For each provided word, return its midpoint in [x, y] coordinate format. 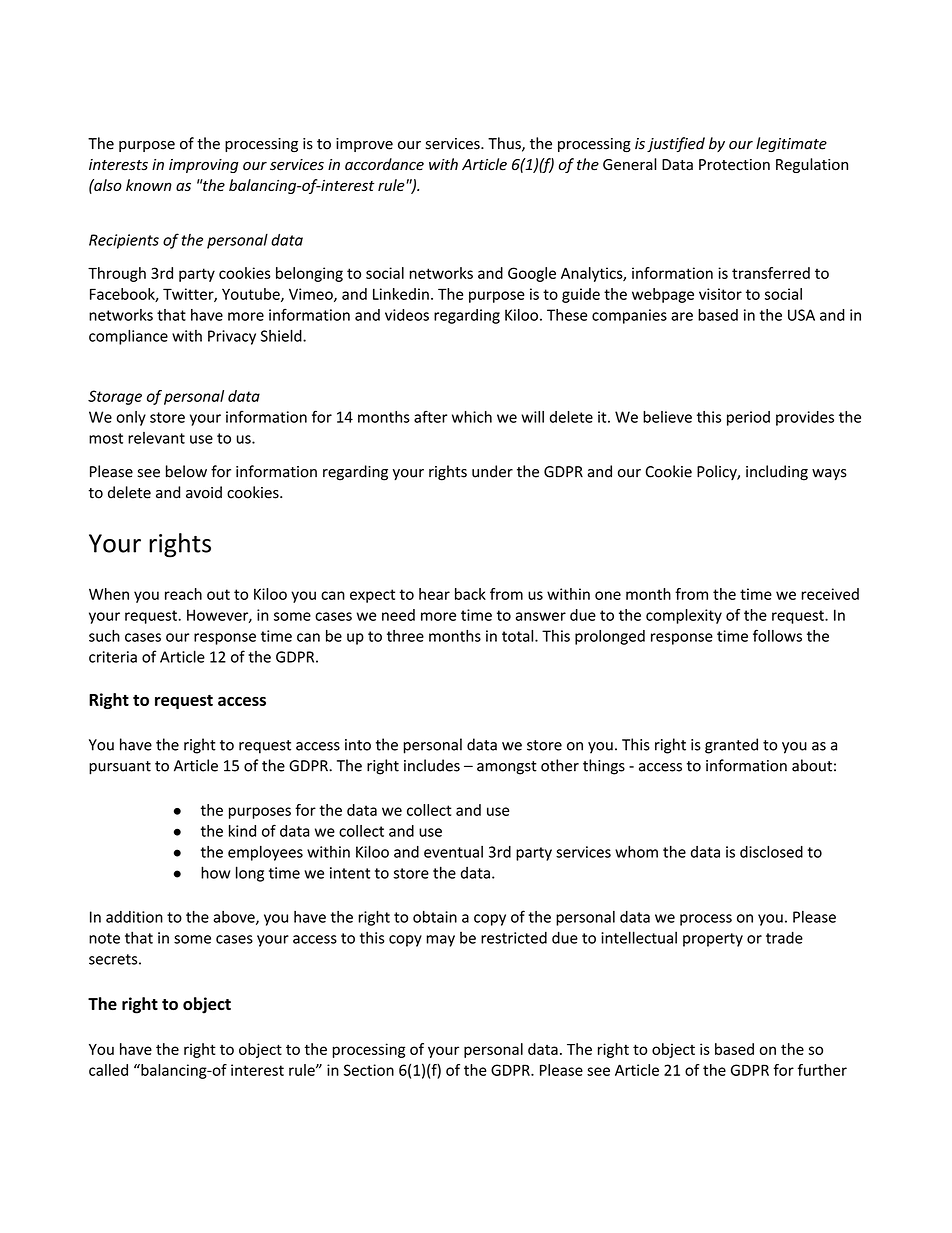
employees [265, 853]
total [519, 636]
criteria [113, 657]
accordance [384, 164]
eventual [453, 852]
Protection [734, 165]
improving [204, 166]
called [108, 1070]
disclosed [771, 851]
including [777, 473]
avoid [204, 492]
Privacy [232, 337]
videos [407, 315]
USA [801, 315]
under [492, 471]
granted [731, 746]
